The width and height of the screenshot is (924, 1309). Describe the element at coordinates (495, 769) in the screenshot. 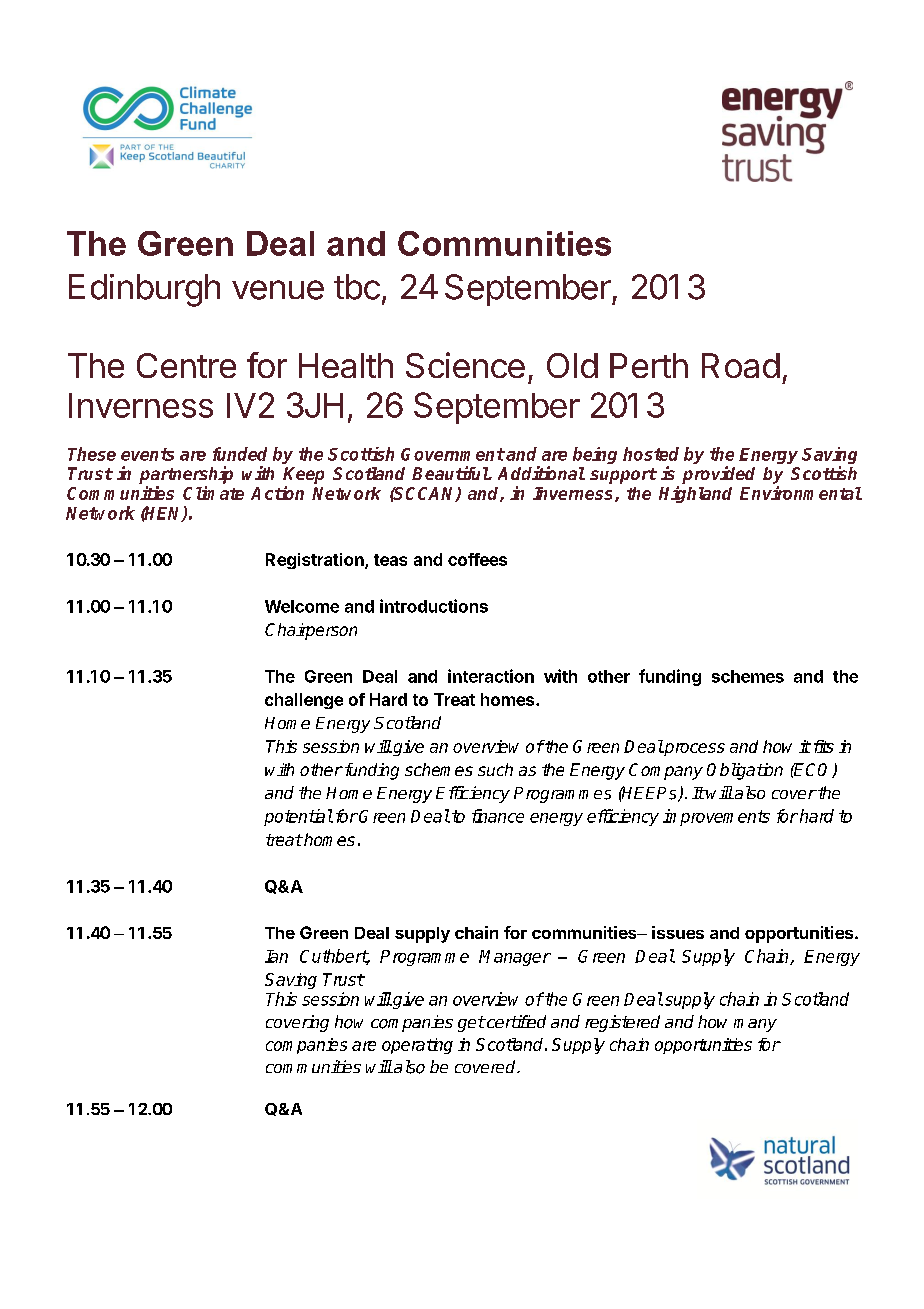

I see `such` at that location.
